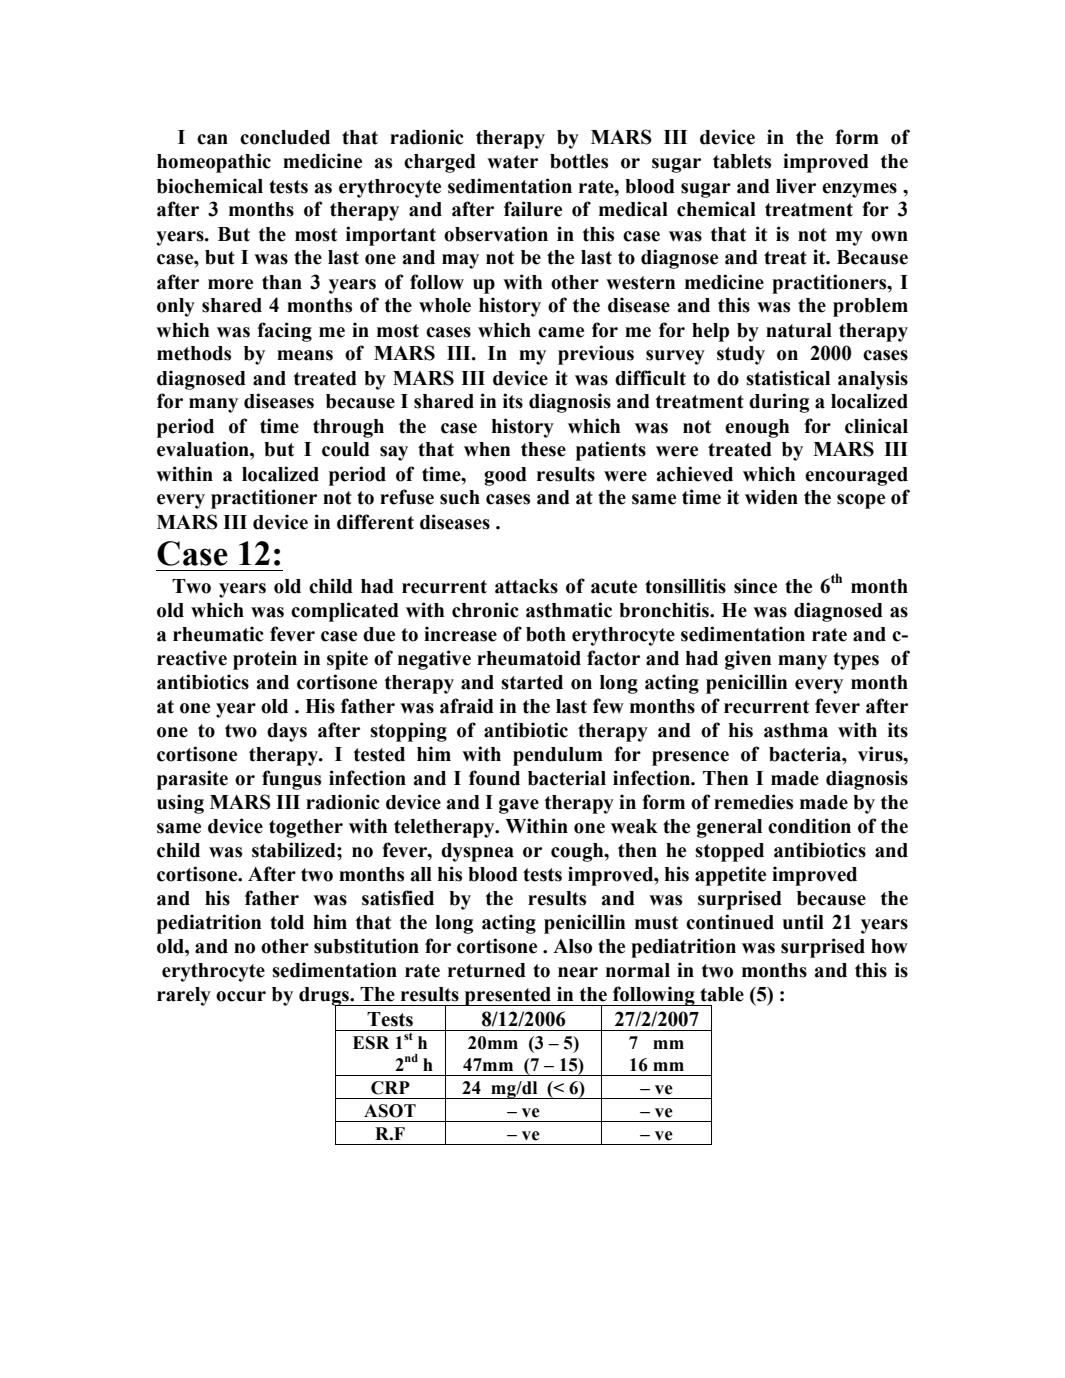 The height and width of the screenshot is (1378, 1065). Describe the element at coordinates (214, 163) in the screenshot. I see `homeopathic` at that location.
